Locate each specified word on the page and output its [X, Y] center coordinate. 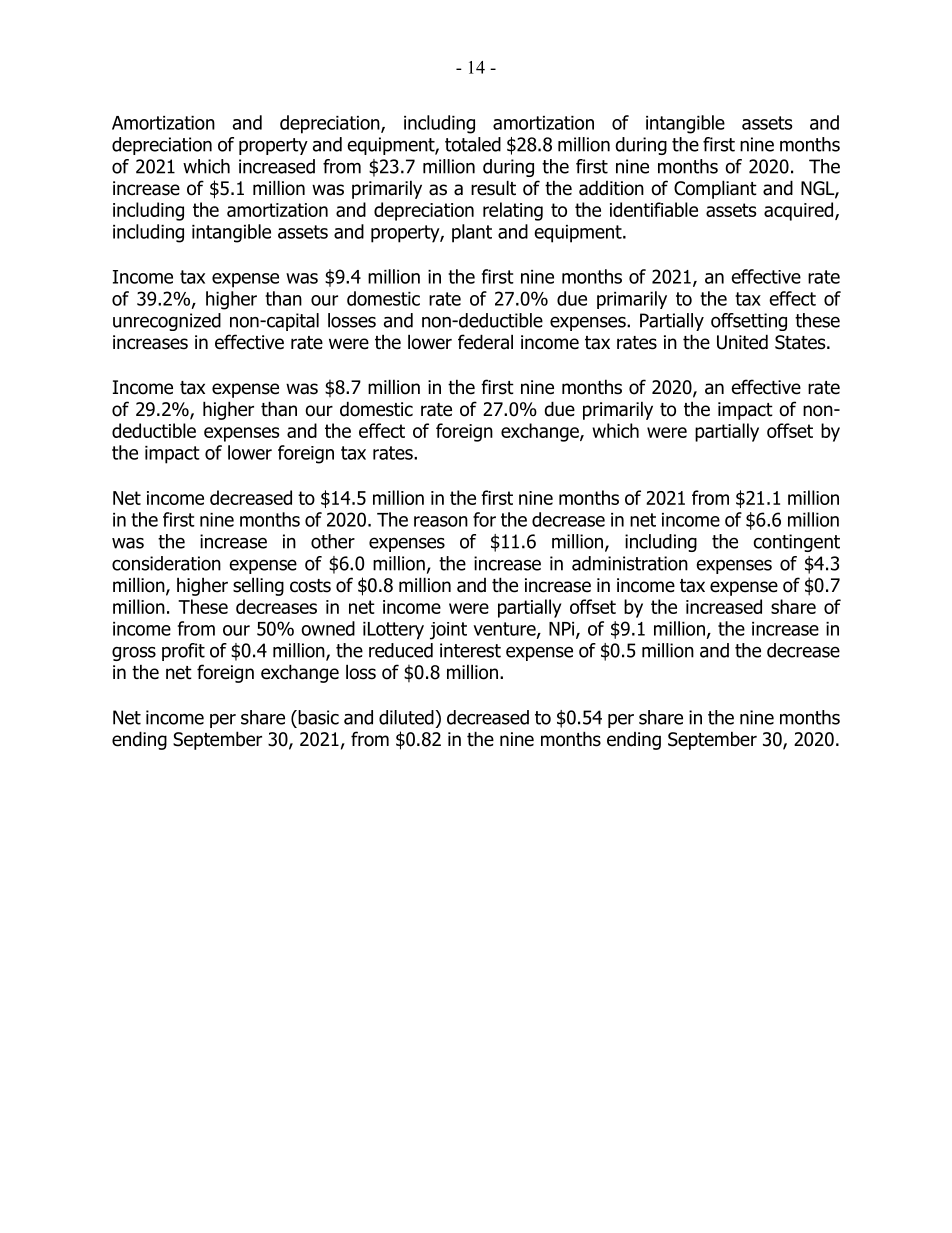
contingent [796, 543]
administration [630, 563]
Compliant [715, 189]
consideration [166, 563]
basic [317, 717]
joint [448, 631]
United [742, 342]
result [493, 188]
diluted [407, 717]
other [333, 541]
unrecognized [167, 322]
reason [441, 521]
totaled [473, 144]
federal [485, 342]
